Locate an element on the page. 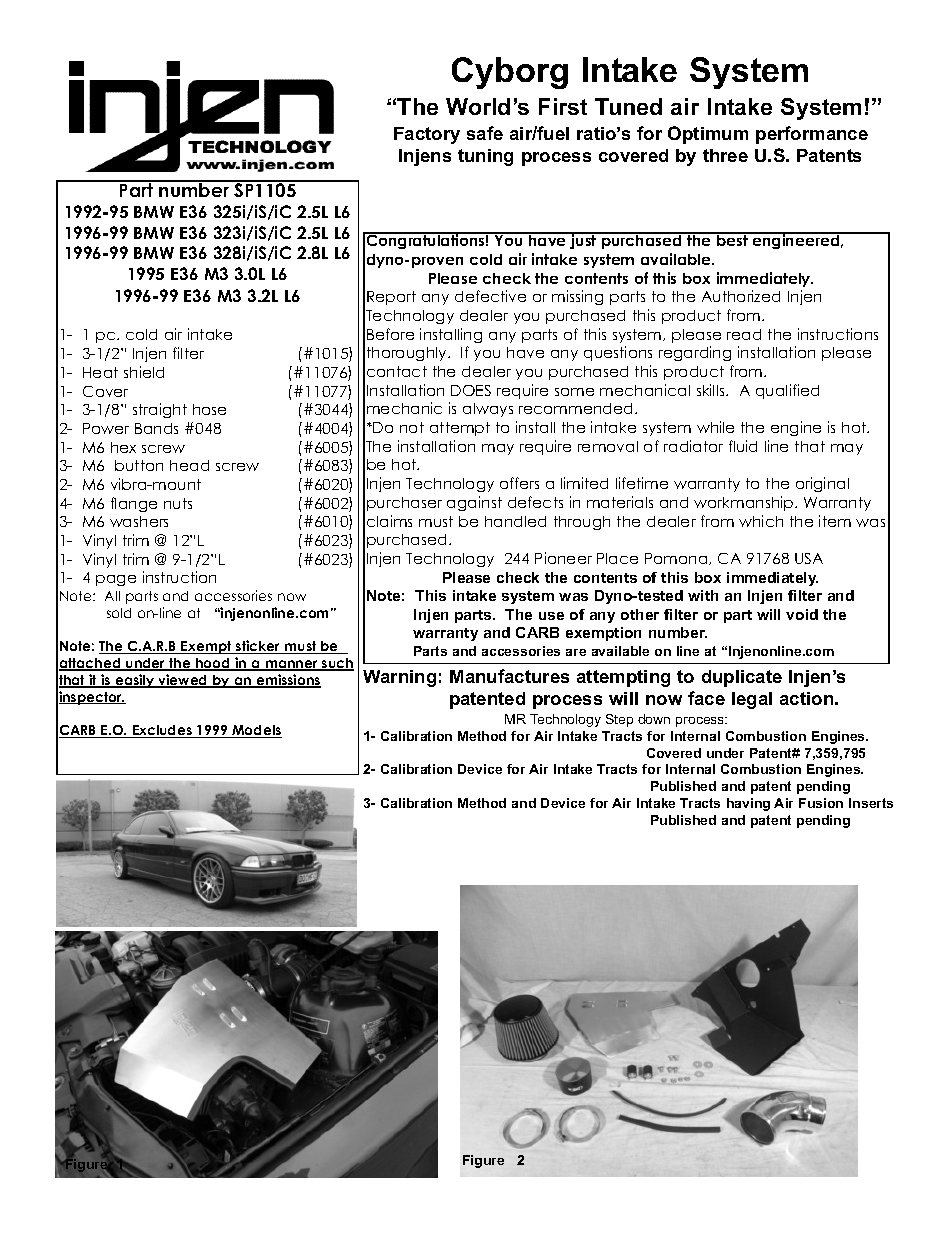 The image size is (952, 1233). having is located at coordinates (748, 804).
